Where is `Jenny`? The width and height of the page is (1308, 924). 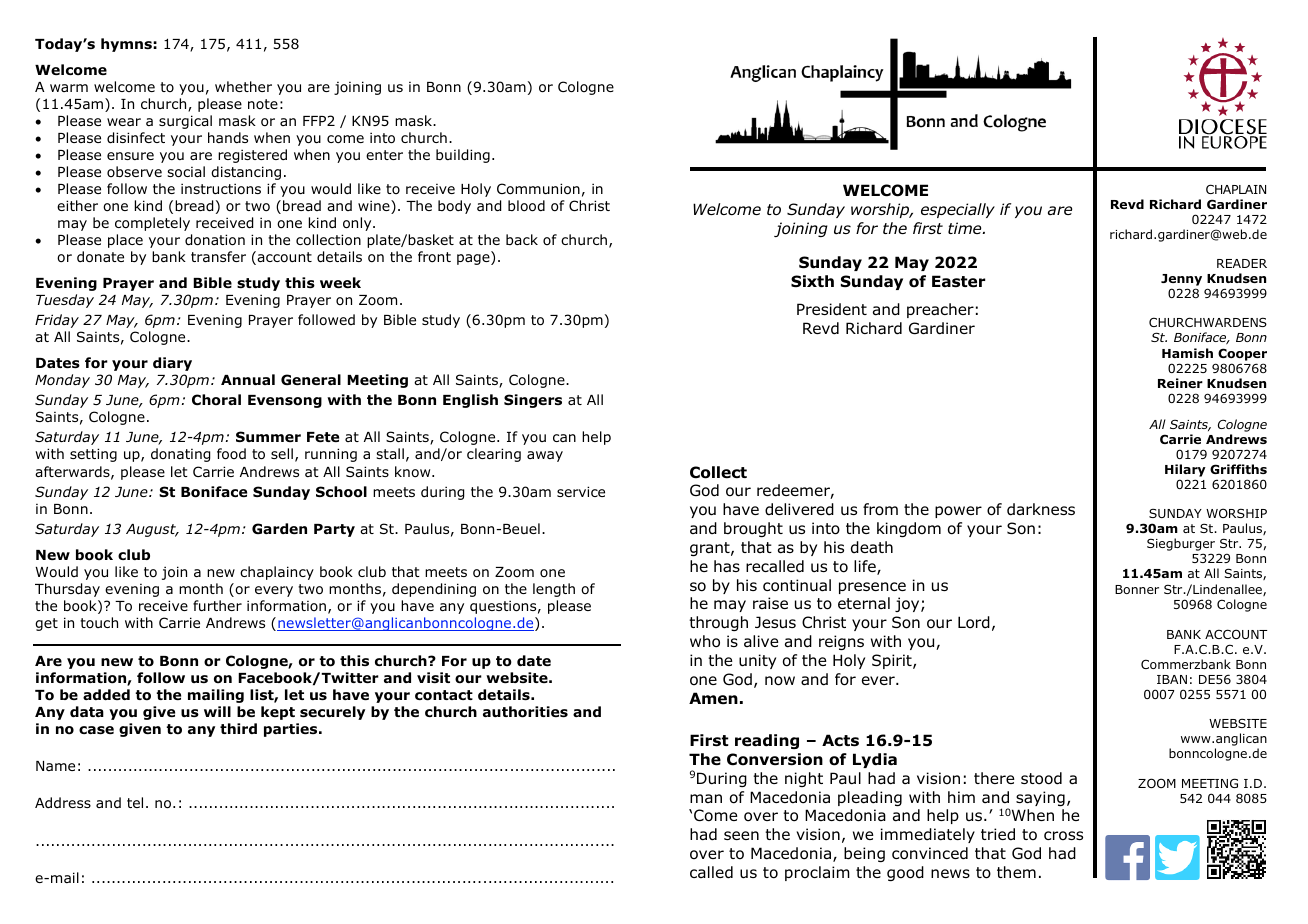
Jenny is located at coordinates (1181, 281).
